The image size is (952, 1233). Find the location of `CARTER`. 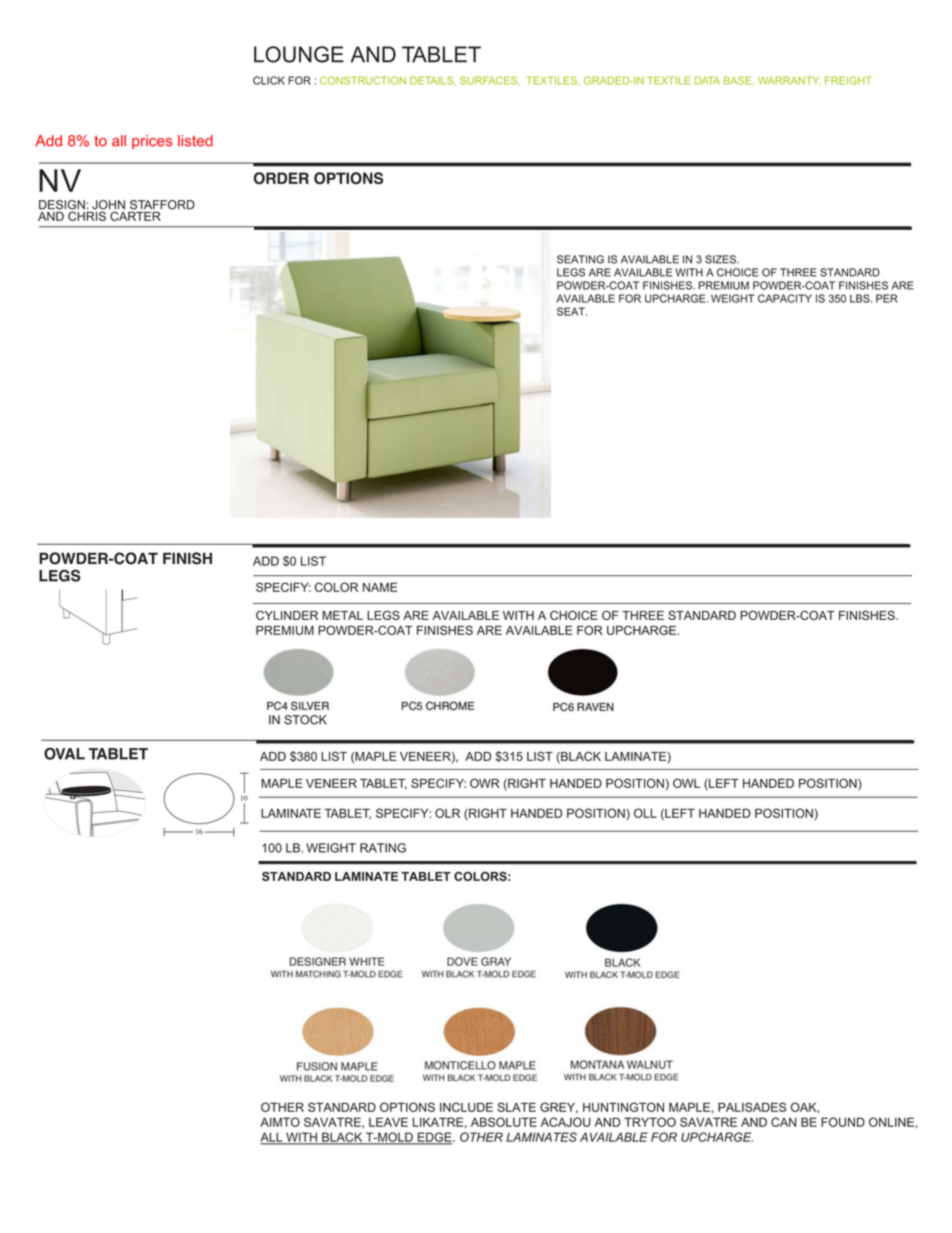

CARTER is located at coordinates (135, 215).
